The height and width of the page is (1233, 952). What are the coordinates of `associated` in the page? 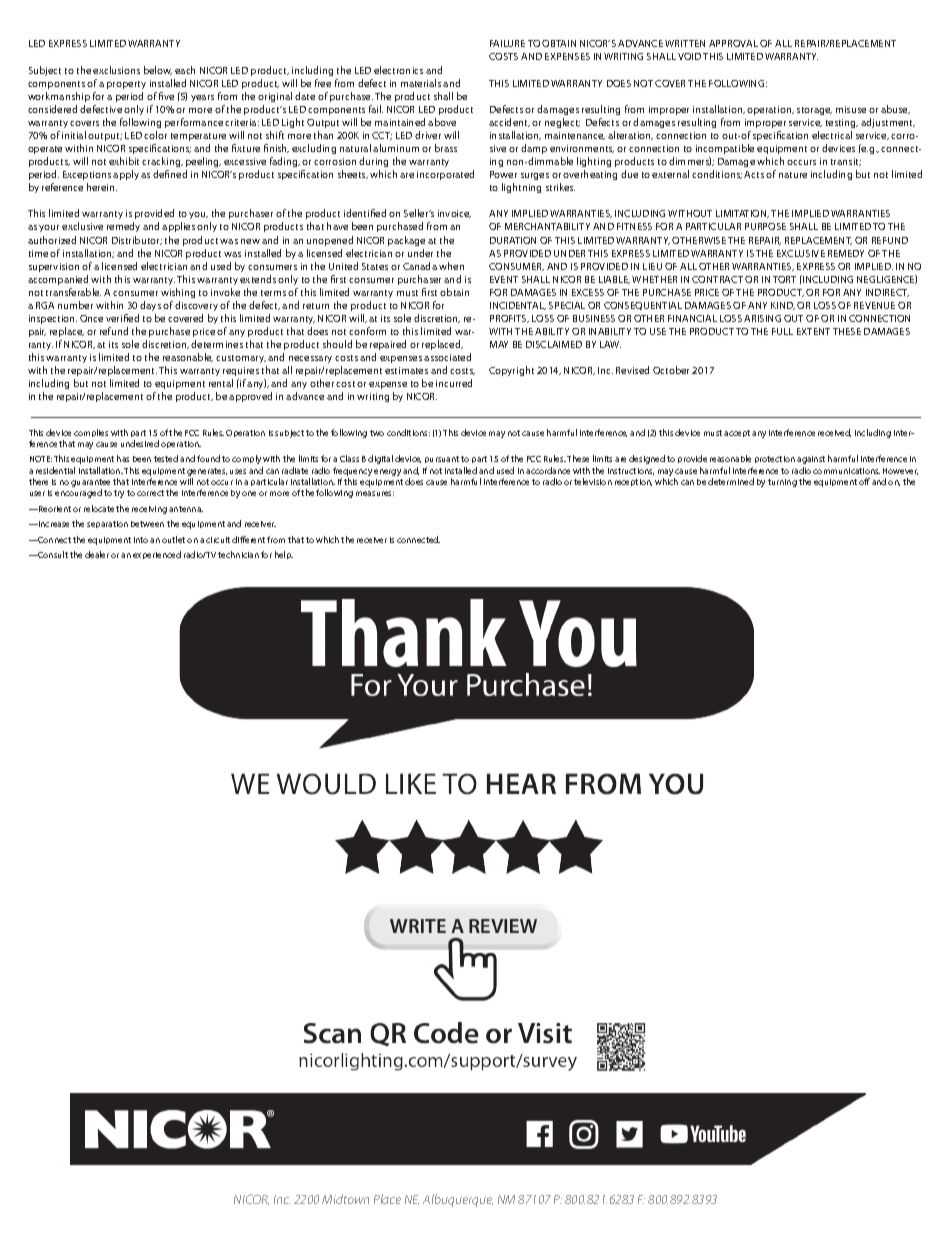 It's located at (447, 357).
